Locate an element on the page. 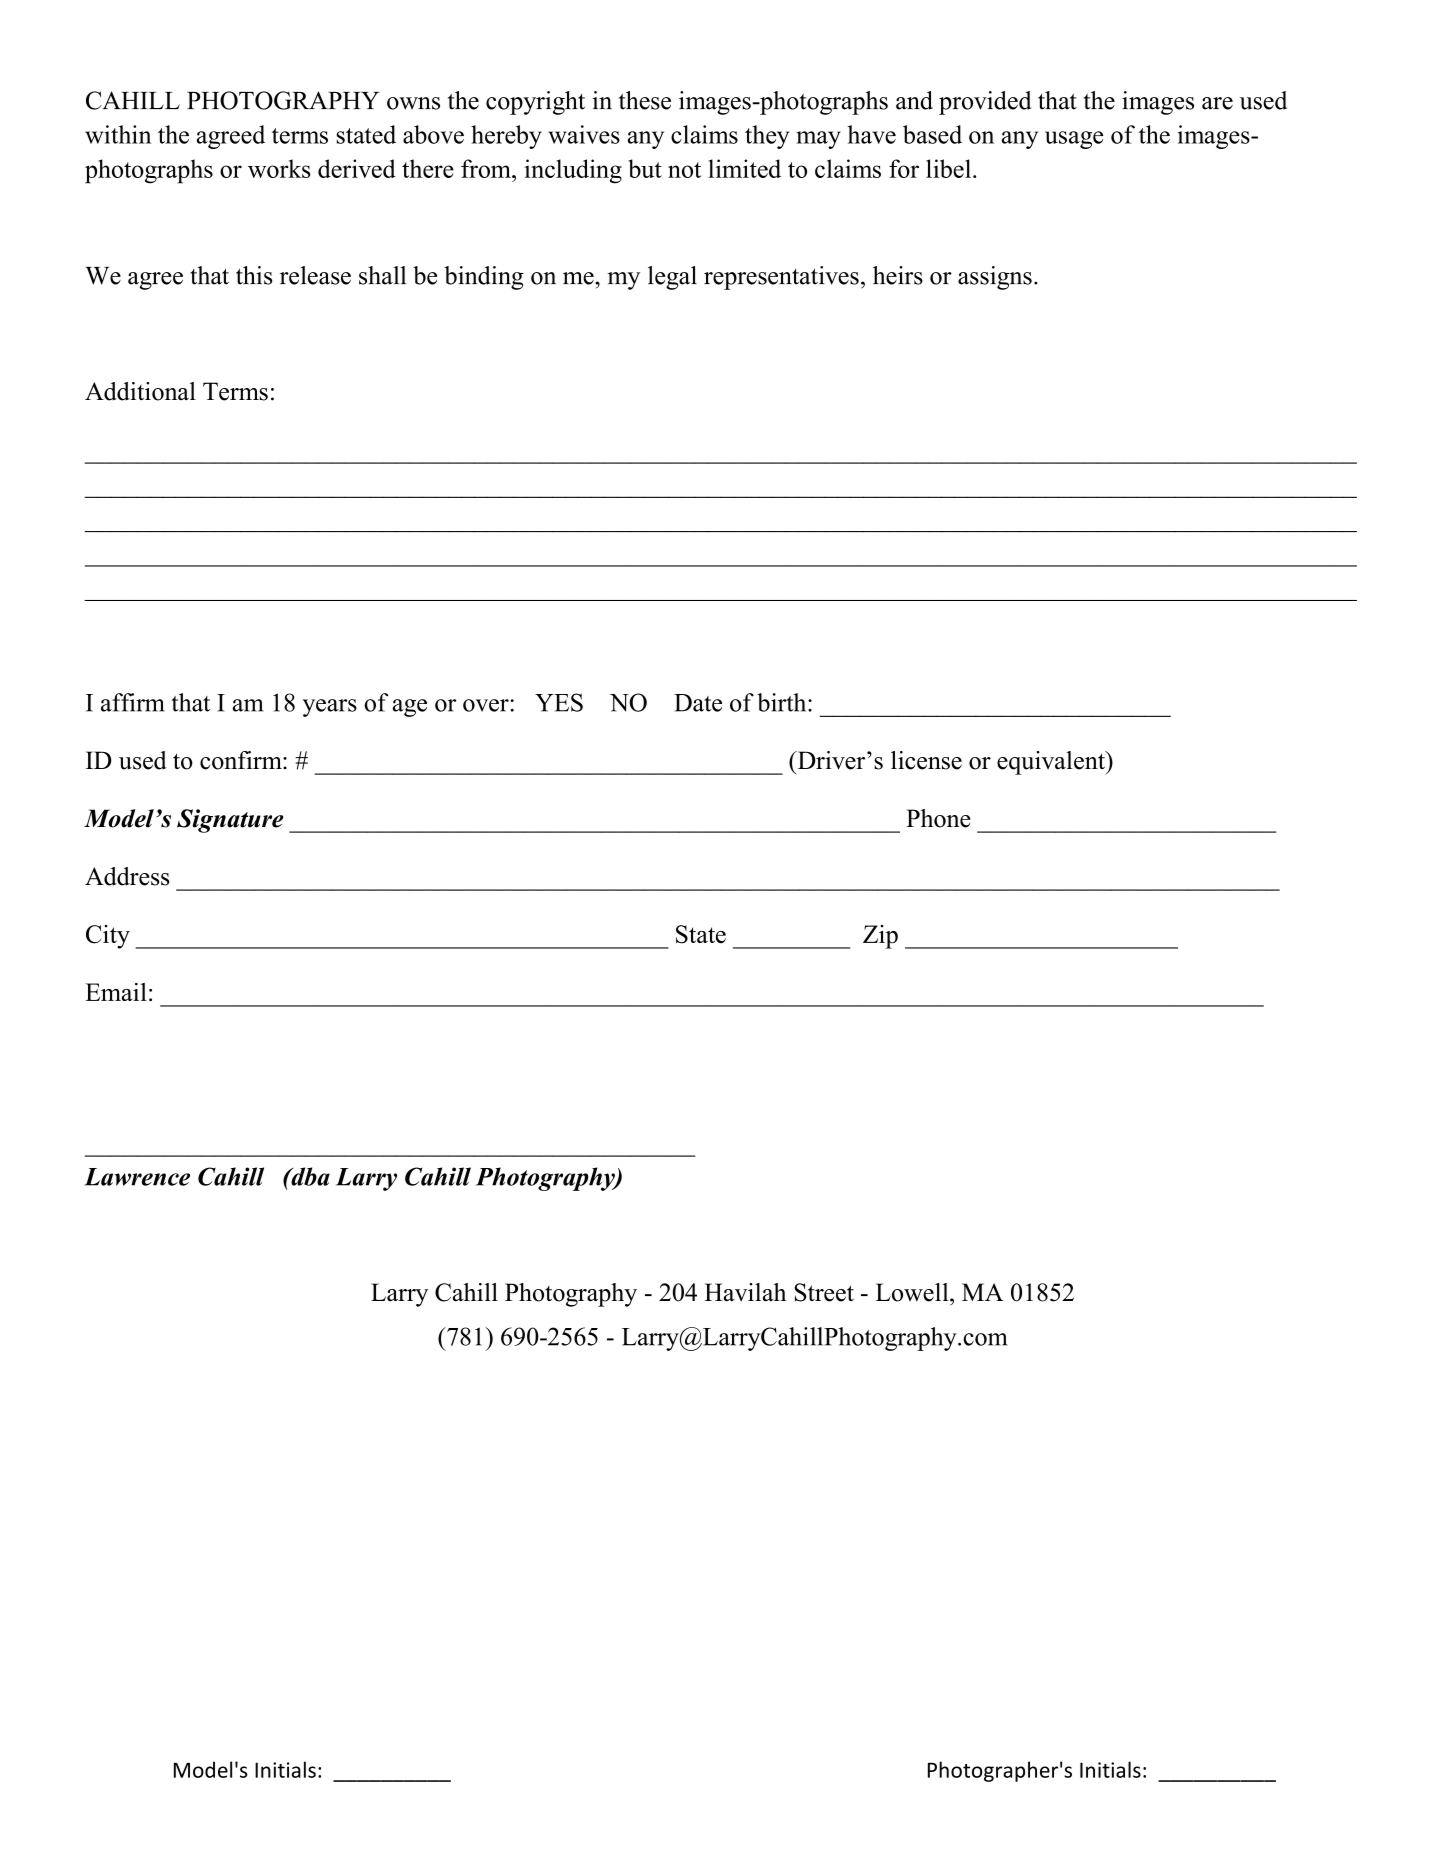 The height and width of the document is (1869, 1444). but is located at coordinates (645, 168).
